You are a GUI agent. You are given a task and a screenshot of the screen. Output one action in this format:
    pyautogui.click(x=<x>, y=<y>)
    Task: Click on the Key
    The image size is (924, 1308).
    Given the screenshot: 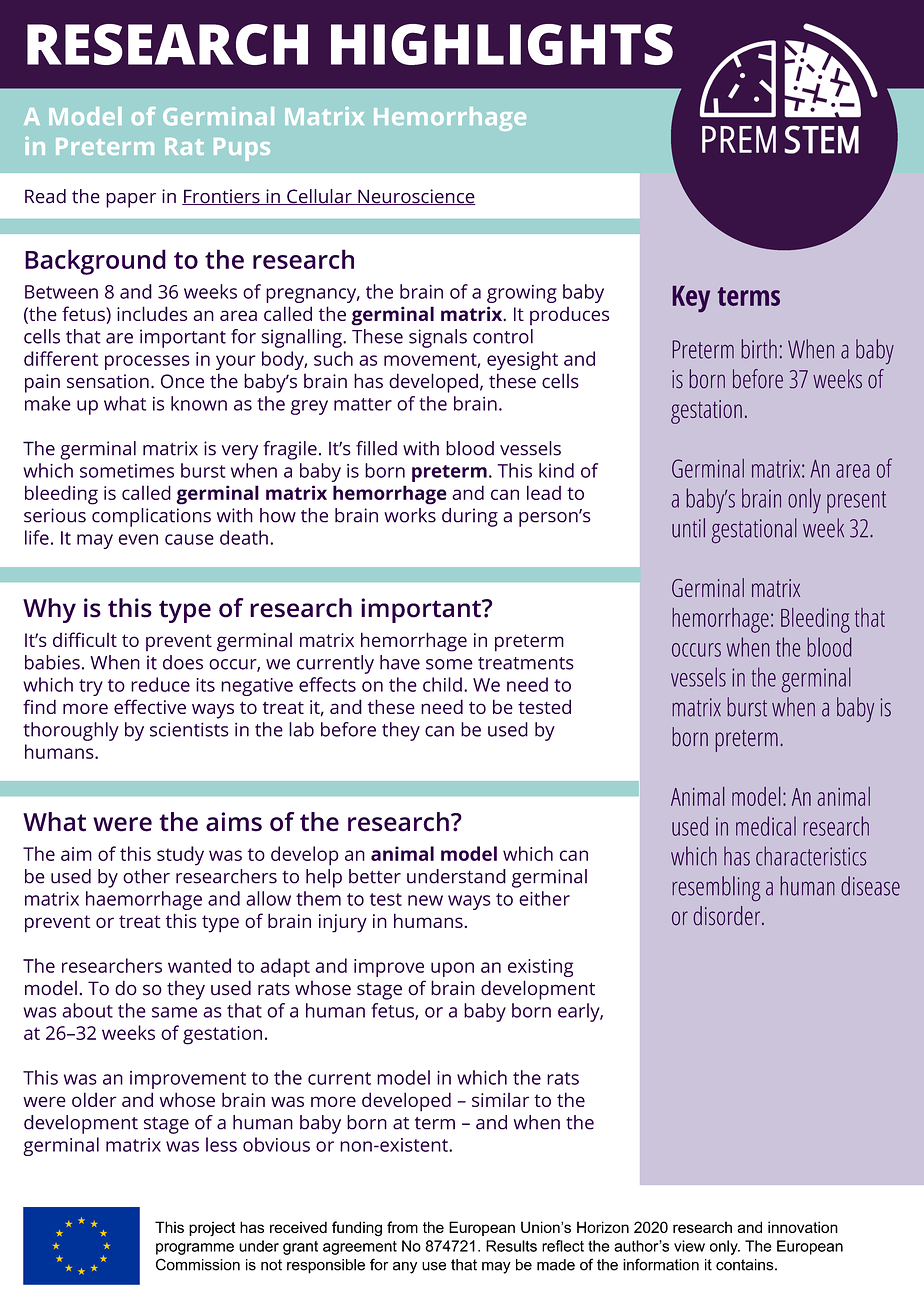 What is the action you would take?
    pyautogui.click(x=691, y=299)
